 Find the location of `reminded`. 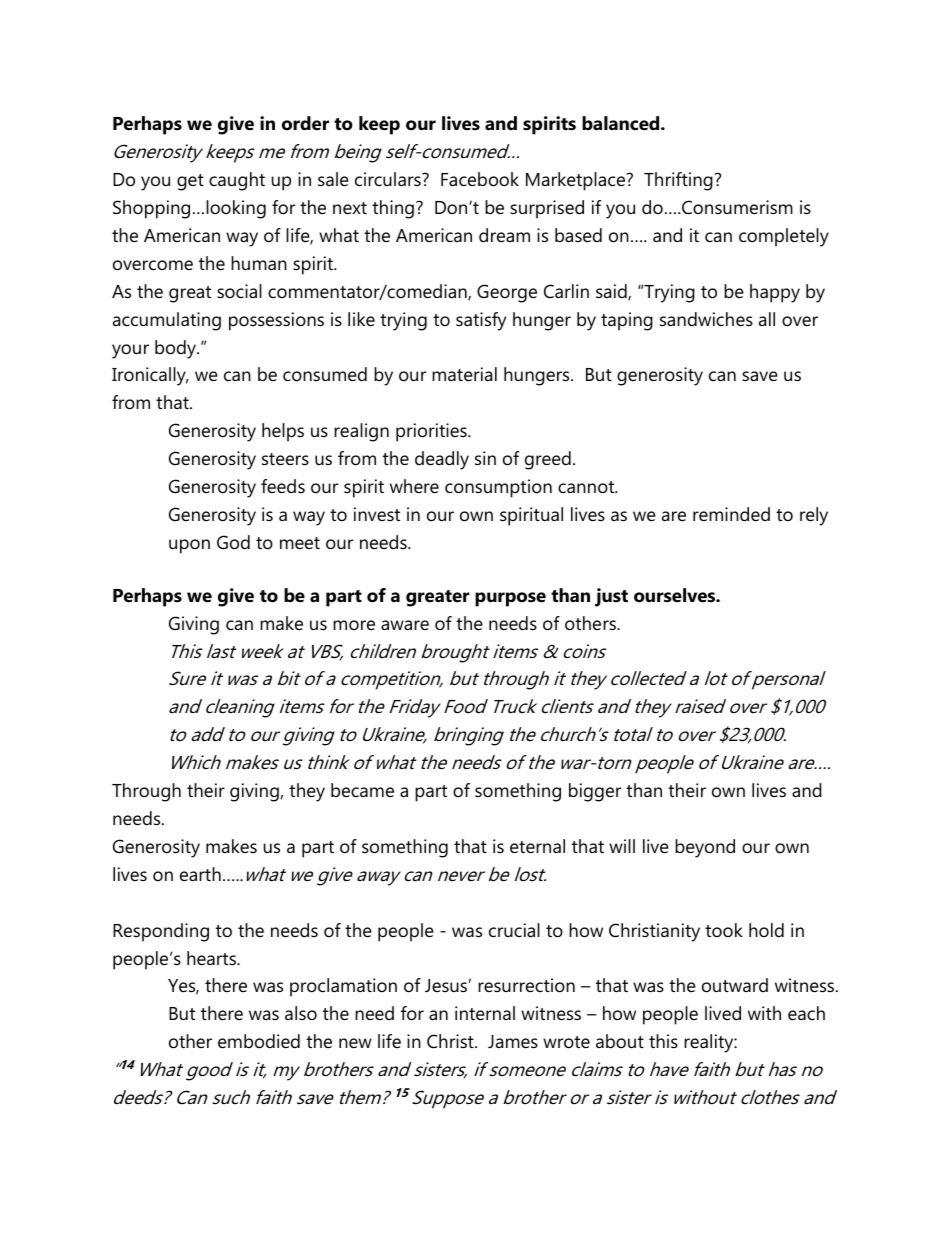

reminded is located at coordinates (731, 514).
